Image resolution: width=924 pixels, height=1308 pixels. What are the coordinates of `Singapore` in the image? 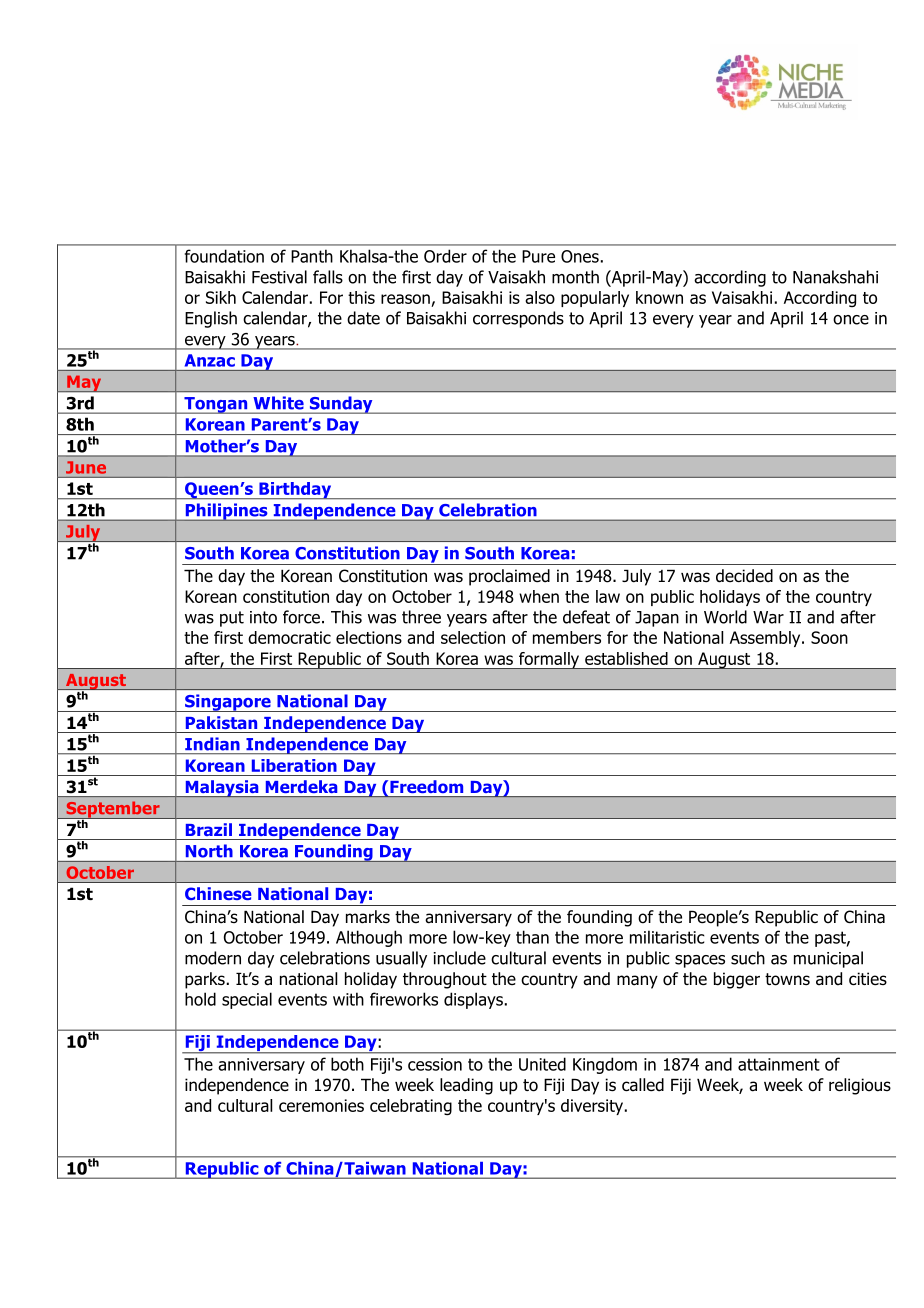 It's located at (228, 703).
